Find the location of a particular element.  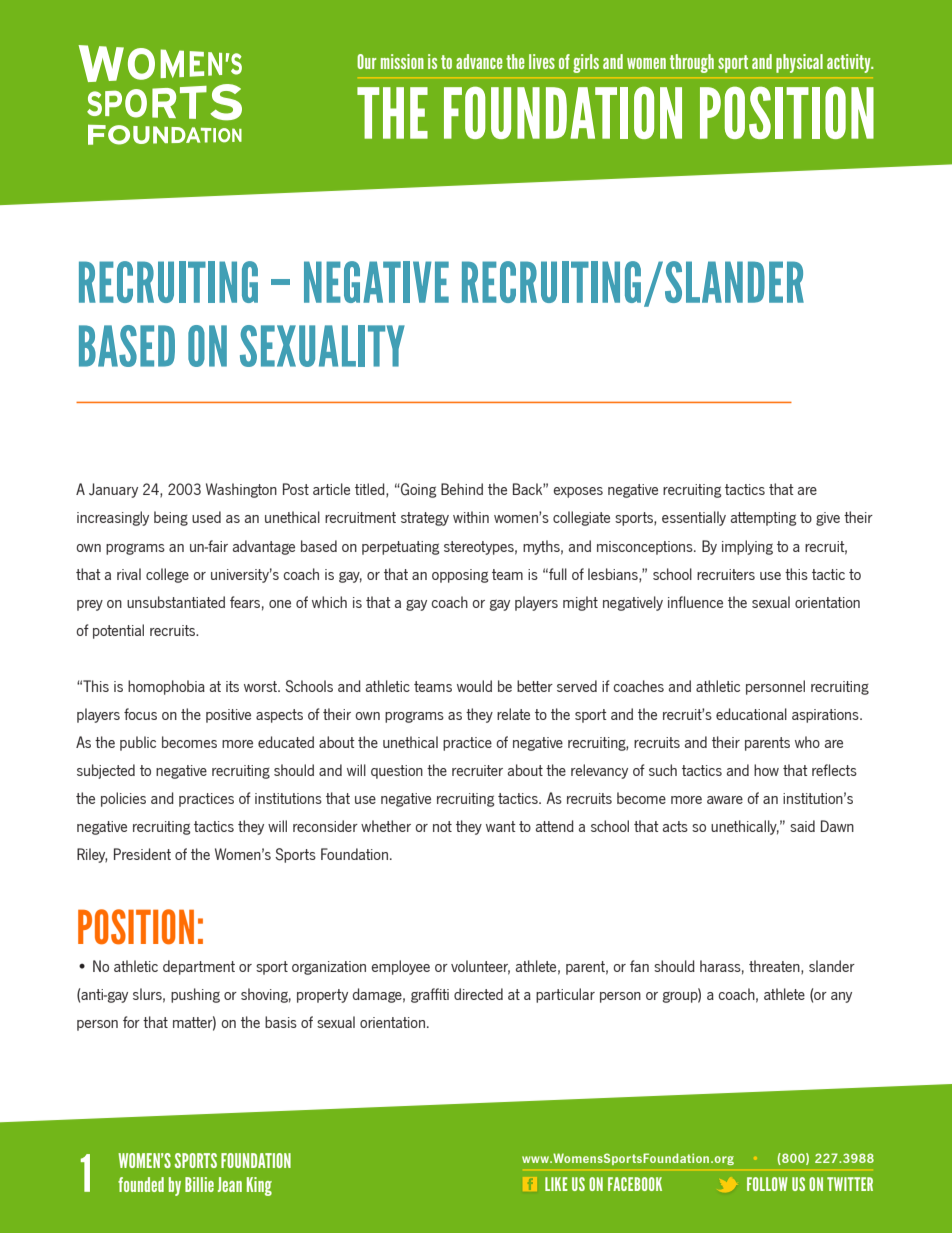

Our is located at coordinates (366, 61).
